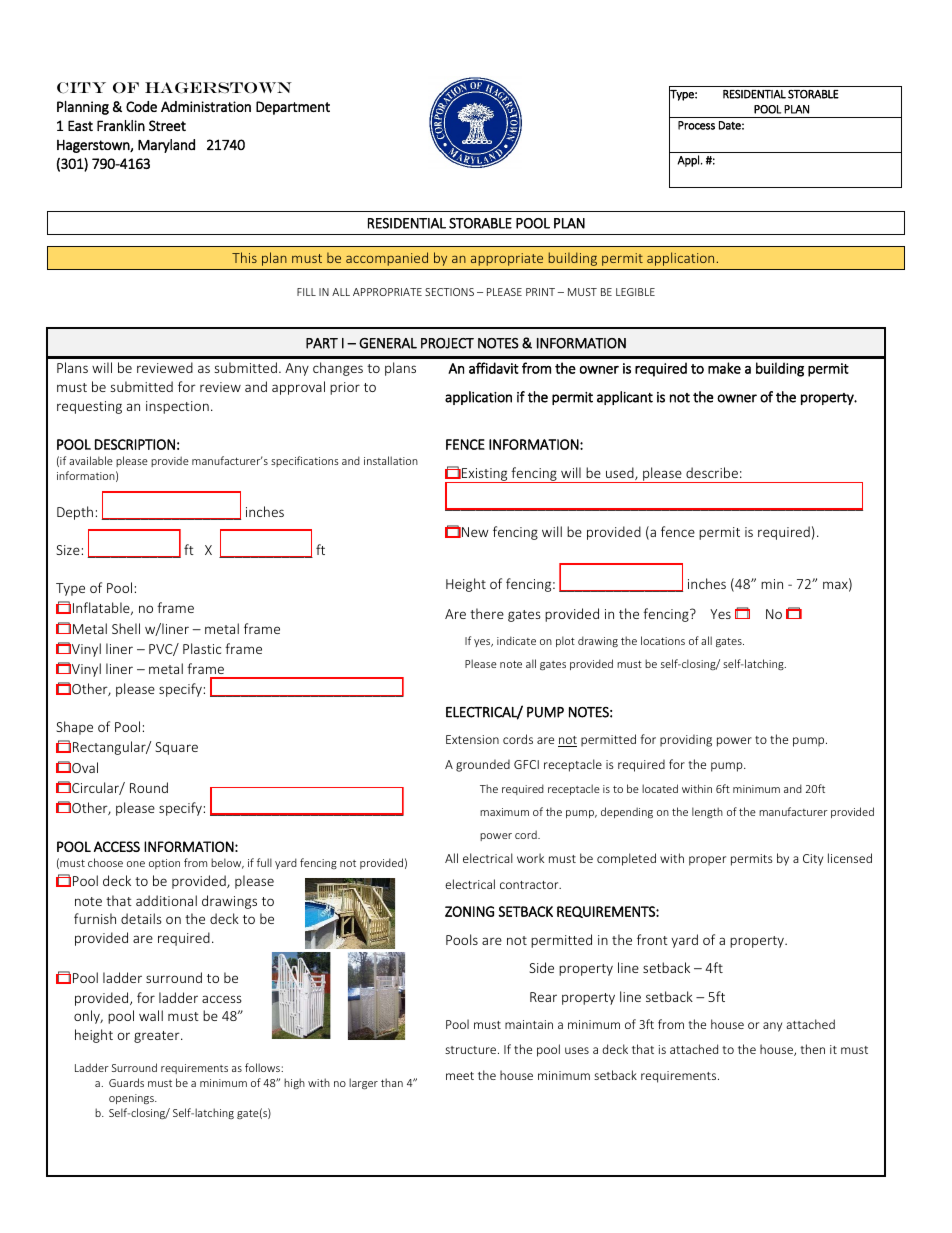 Image resolution: width=952 pixels, height=1233 pixels. Describe the element at coordinates (126, 1082) in the screenshot. I see `Guards` at that location.
